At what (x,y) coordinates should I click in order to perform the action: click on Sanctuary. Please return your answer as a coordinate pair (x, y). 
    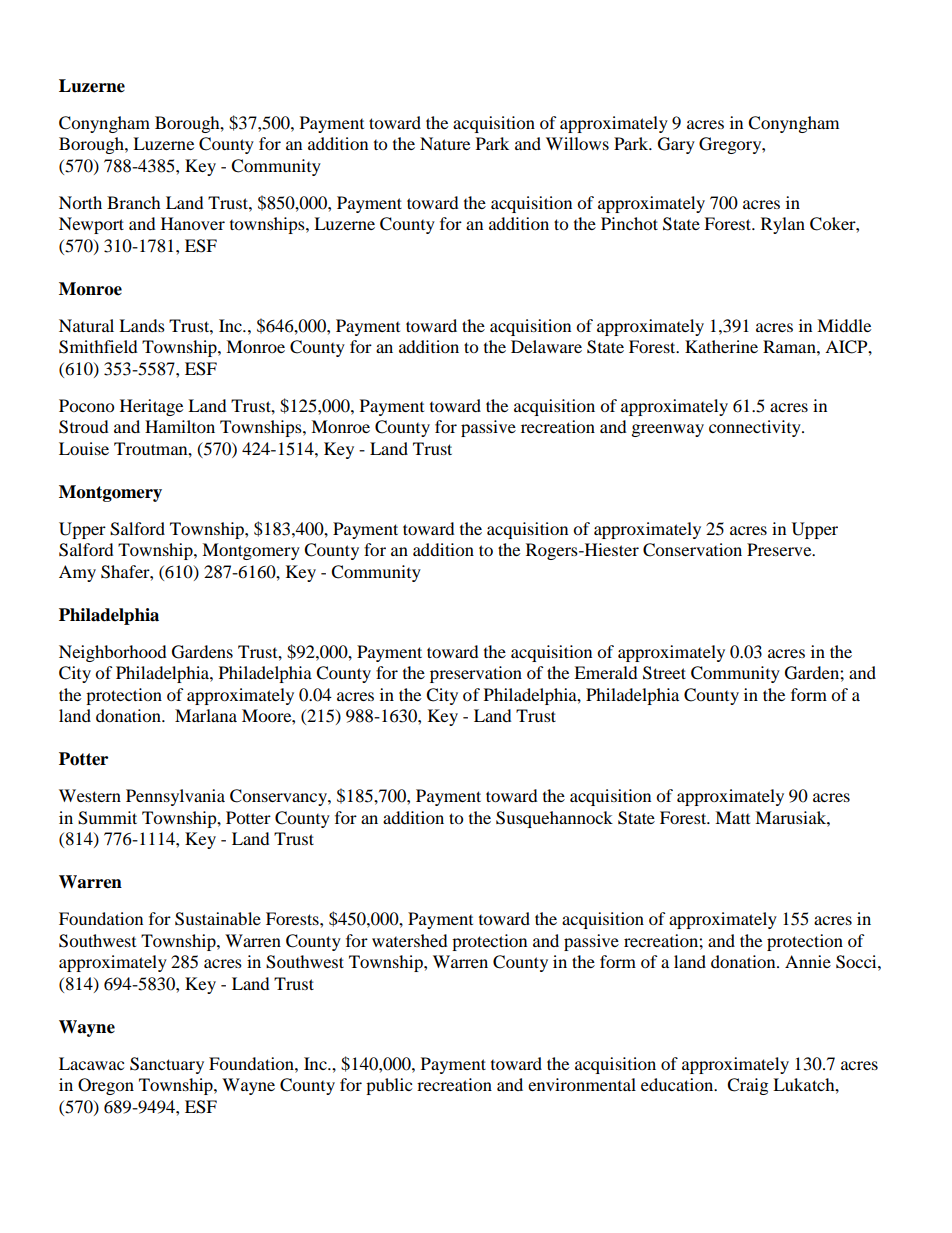
    Looking at the image, I should click on (167, 1065).
